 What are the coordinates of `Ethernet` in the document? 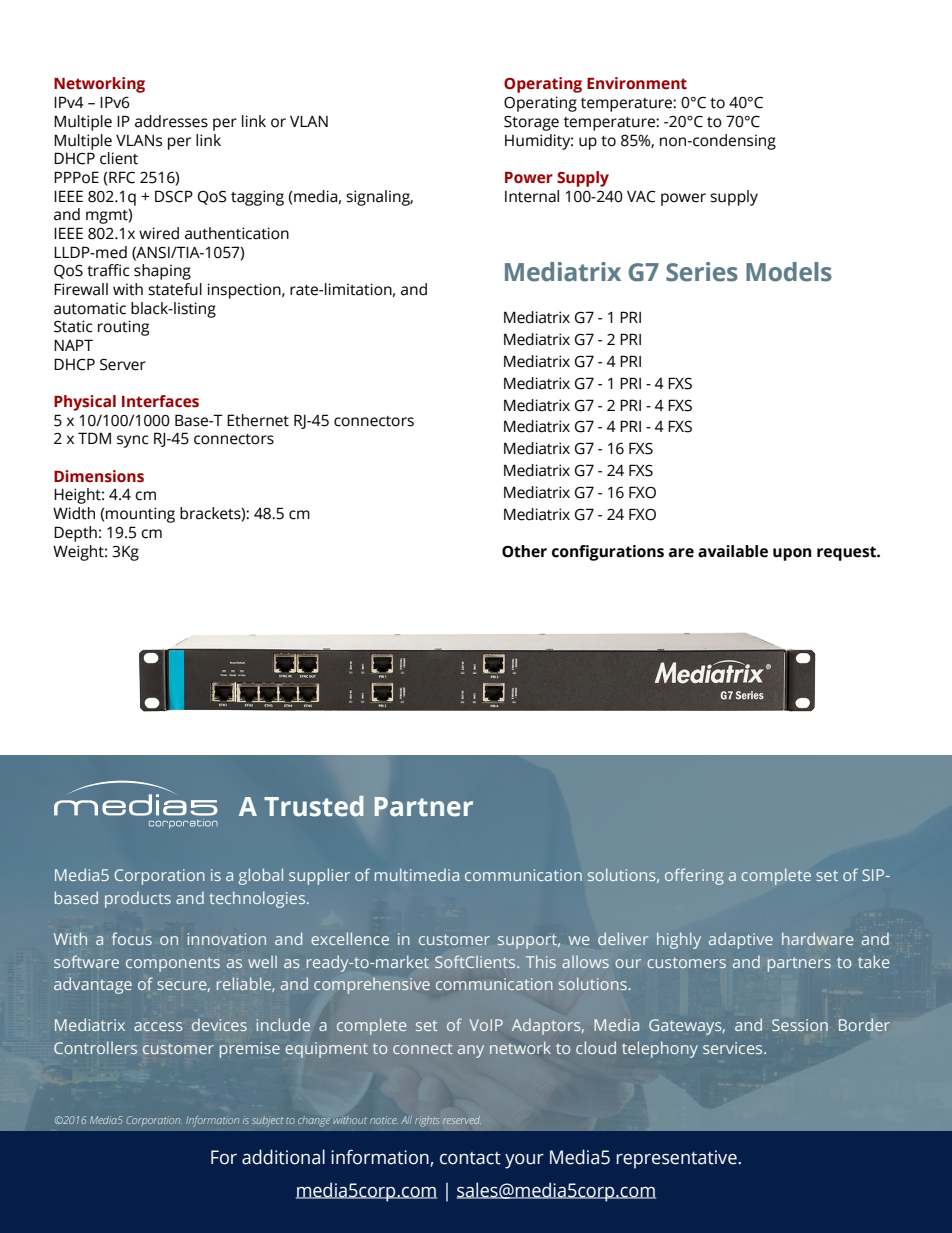 It's located at (258, 420).
